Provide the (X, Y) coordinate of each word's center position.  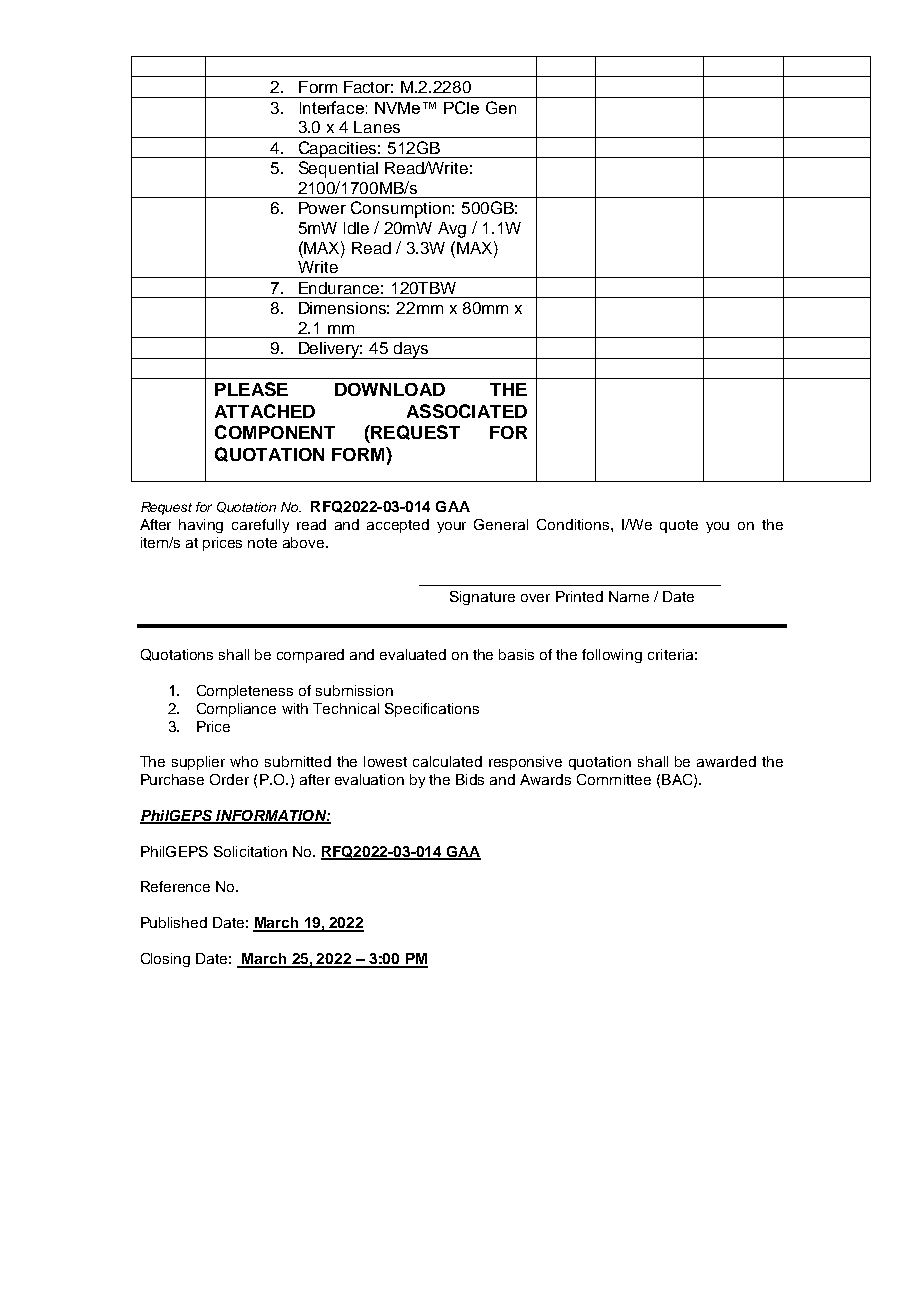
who (244, 761)
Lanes (377, 127)
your (451, 527)
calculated (447, 761)
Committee (614, 779)
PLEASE (251, 389)
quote (679, 526)
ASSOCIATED (467, 411)
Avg (452, 230)
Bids (470, 779)
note (262, 543)
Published (174, 922)
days (411, 350)
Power (322, 208)
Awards (545, 779)
